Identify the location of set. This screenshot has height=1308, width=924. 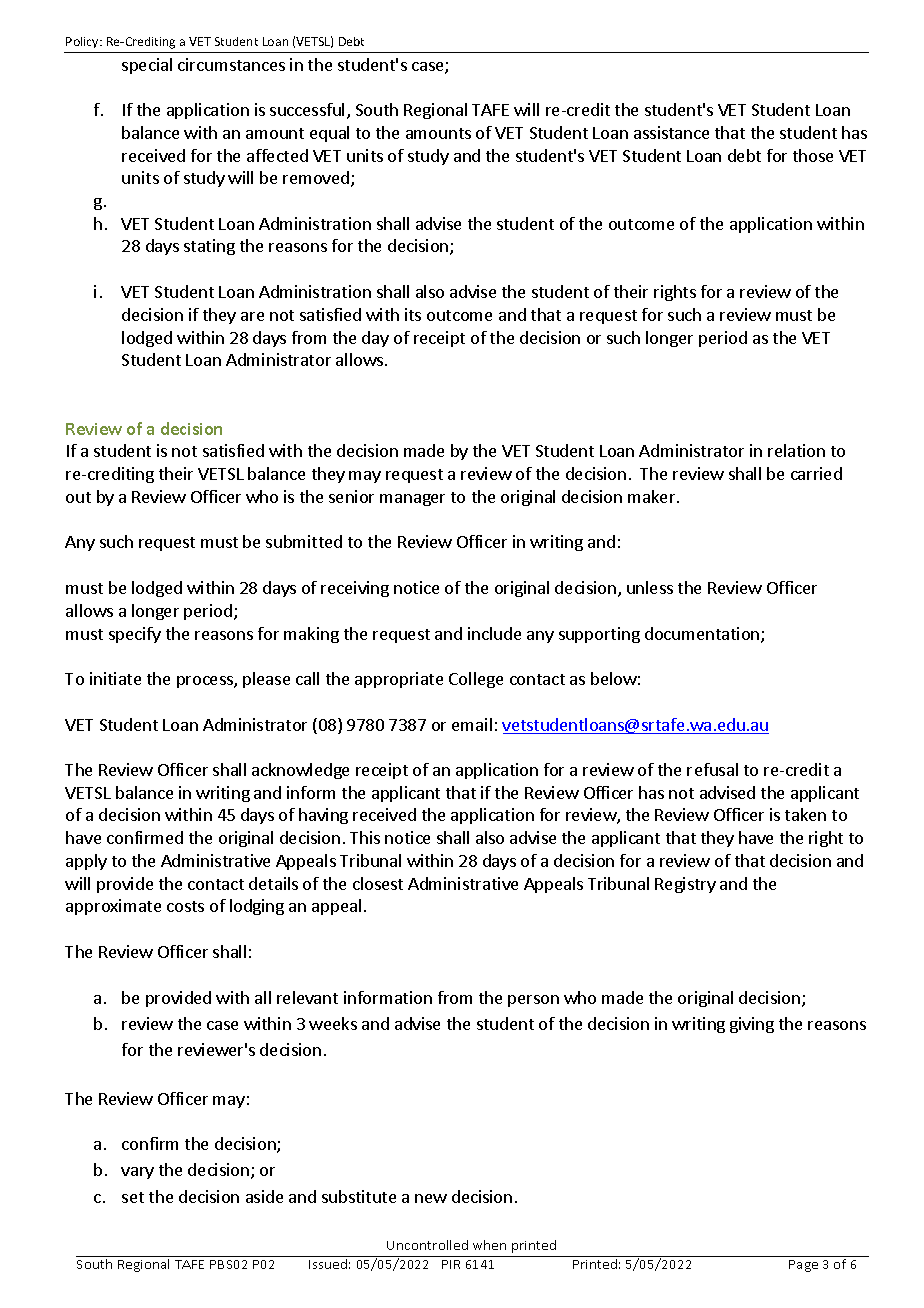
(133, 1197).
